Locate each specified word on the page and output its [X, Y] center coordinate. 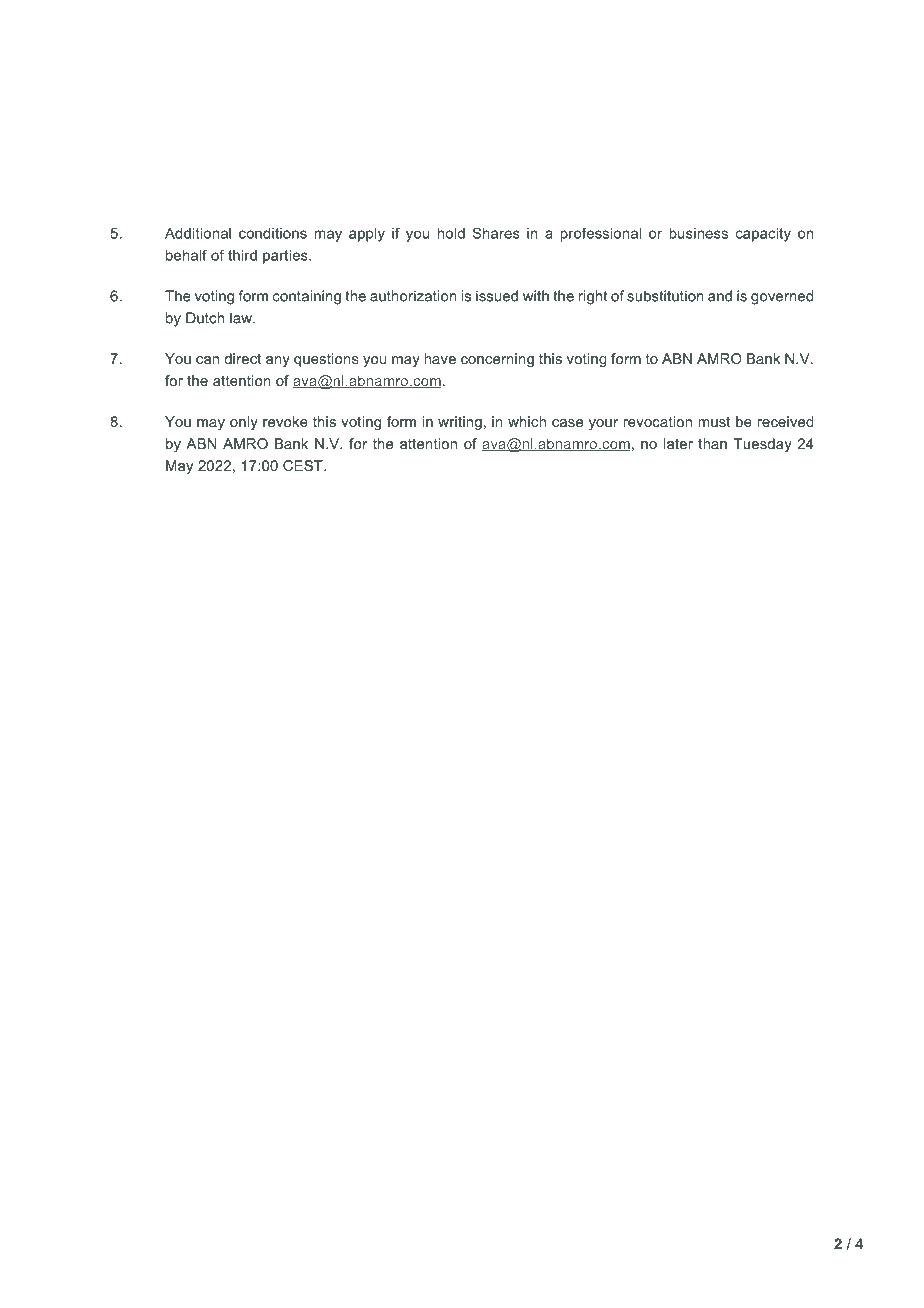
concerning [497, 360]
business [698, 233]
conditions [273, 233]
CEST [304, 465]
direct [243, 358]
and [720, 296]
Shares [496, 233]
